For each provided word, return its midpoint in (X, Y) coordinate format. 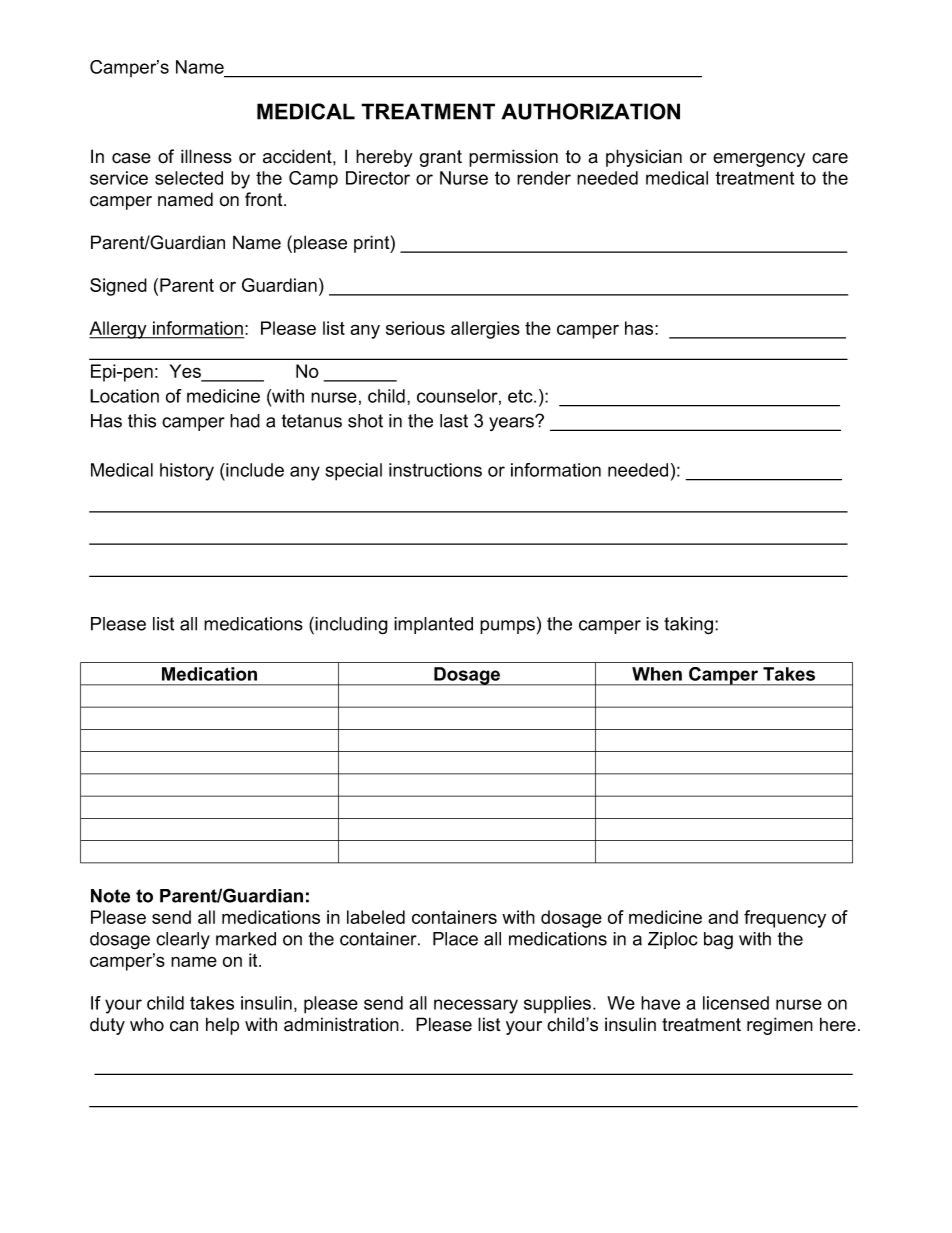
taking (688, 626)
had (245, 421)
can (184, 1026)
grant (441, 158)
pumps (507, 627)
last (454, 421)
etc (521, 396)
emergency (759, 160)
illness (206, 156)
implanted (433, 625)
